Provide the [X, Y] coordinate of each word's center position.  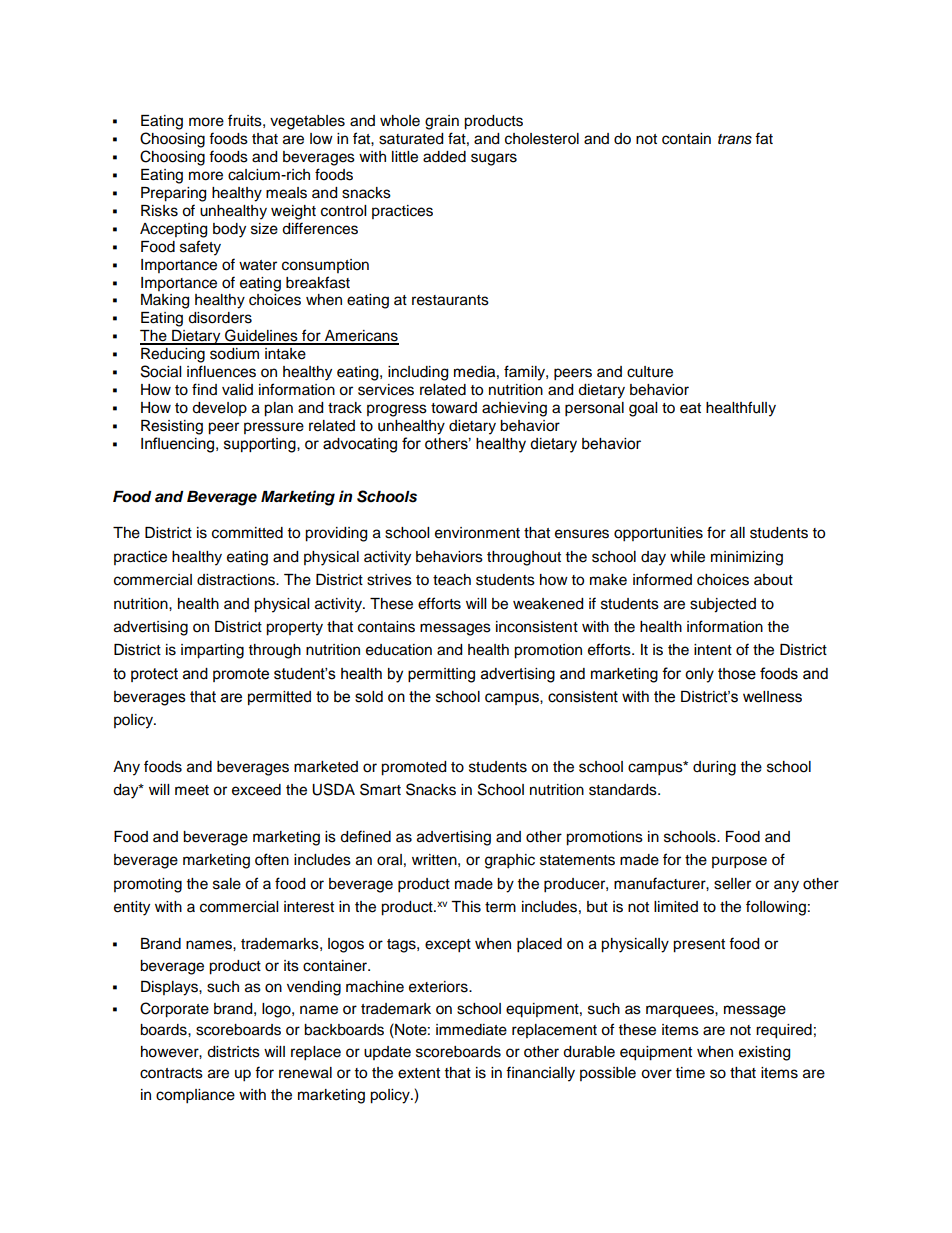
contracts [171, 1073]
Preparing [173, 194]
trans [735, 139]
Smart [380, 789]
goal [643, 409]
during [714, 768]
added [444, 157]
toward [454, 408]
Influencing [179, 445]
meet [192, 790]
